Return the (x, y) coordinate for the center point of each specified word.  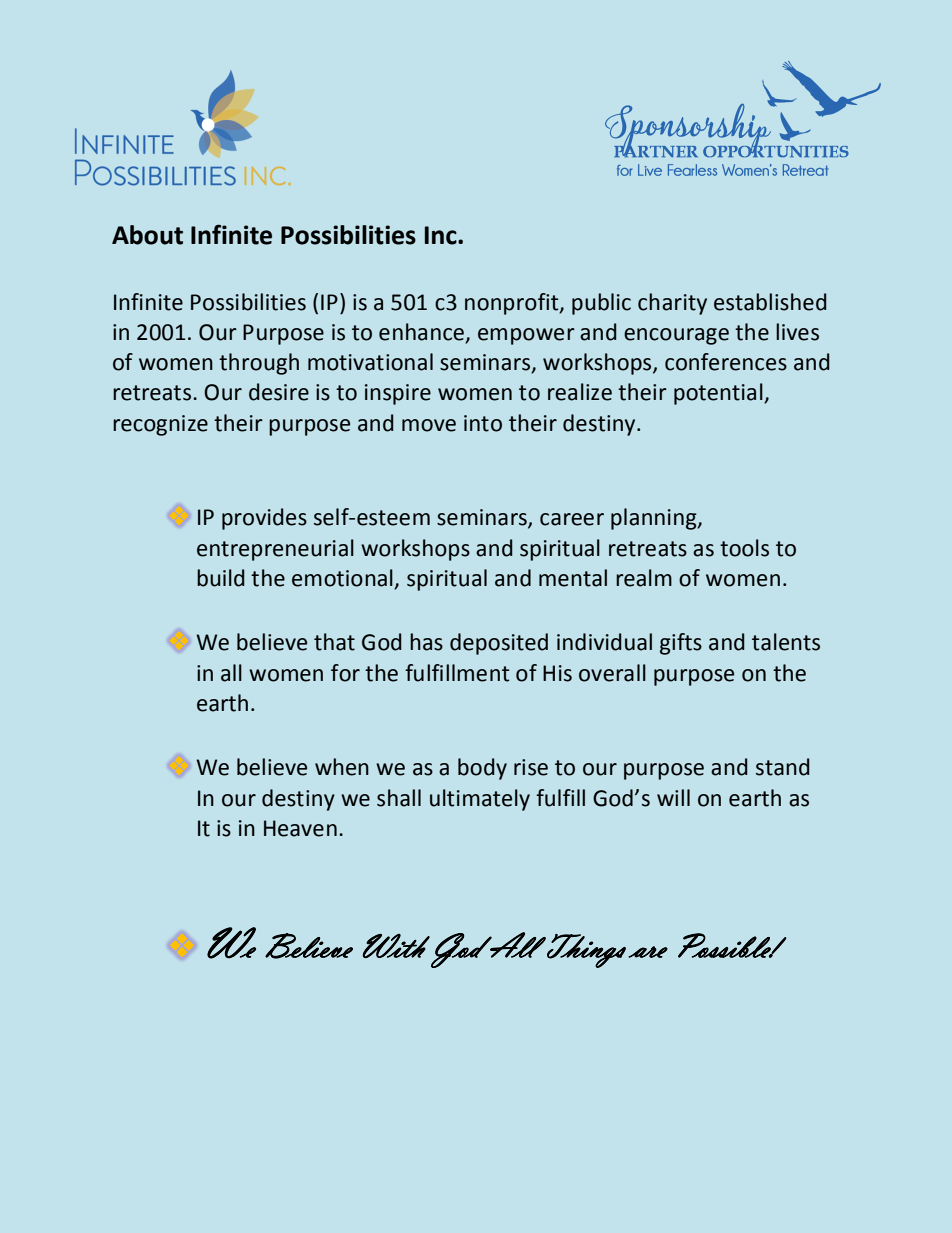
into (483, 423)
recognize (160, 425)
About (147, 235)
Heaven (300, 828)
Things (585, 951)
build (221, 578)
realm (644, 578)
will (673, 797)
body (482, 769)
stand (783, 767)
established (770, 302)
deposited (499, 644)
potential (719, 394)
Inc (442, 235)
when (342, 767)
